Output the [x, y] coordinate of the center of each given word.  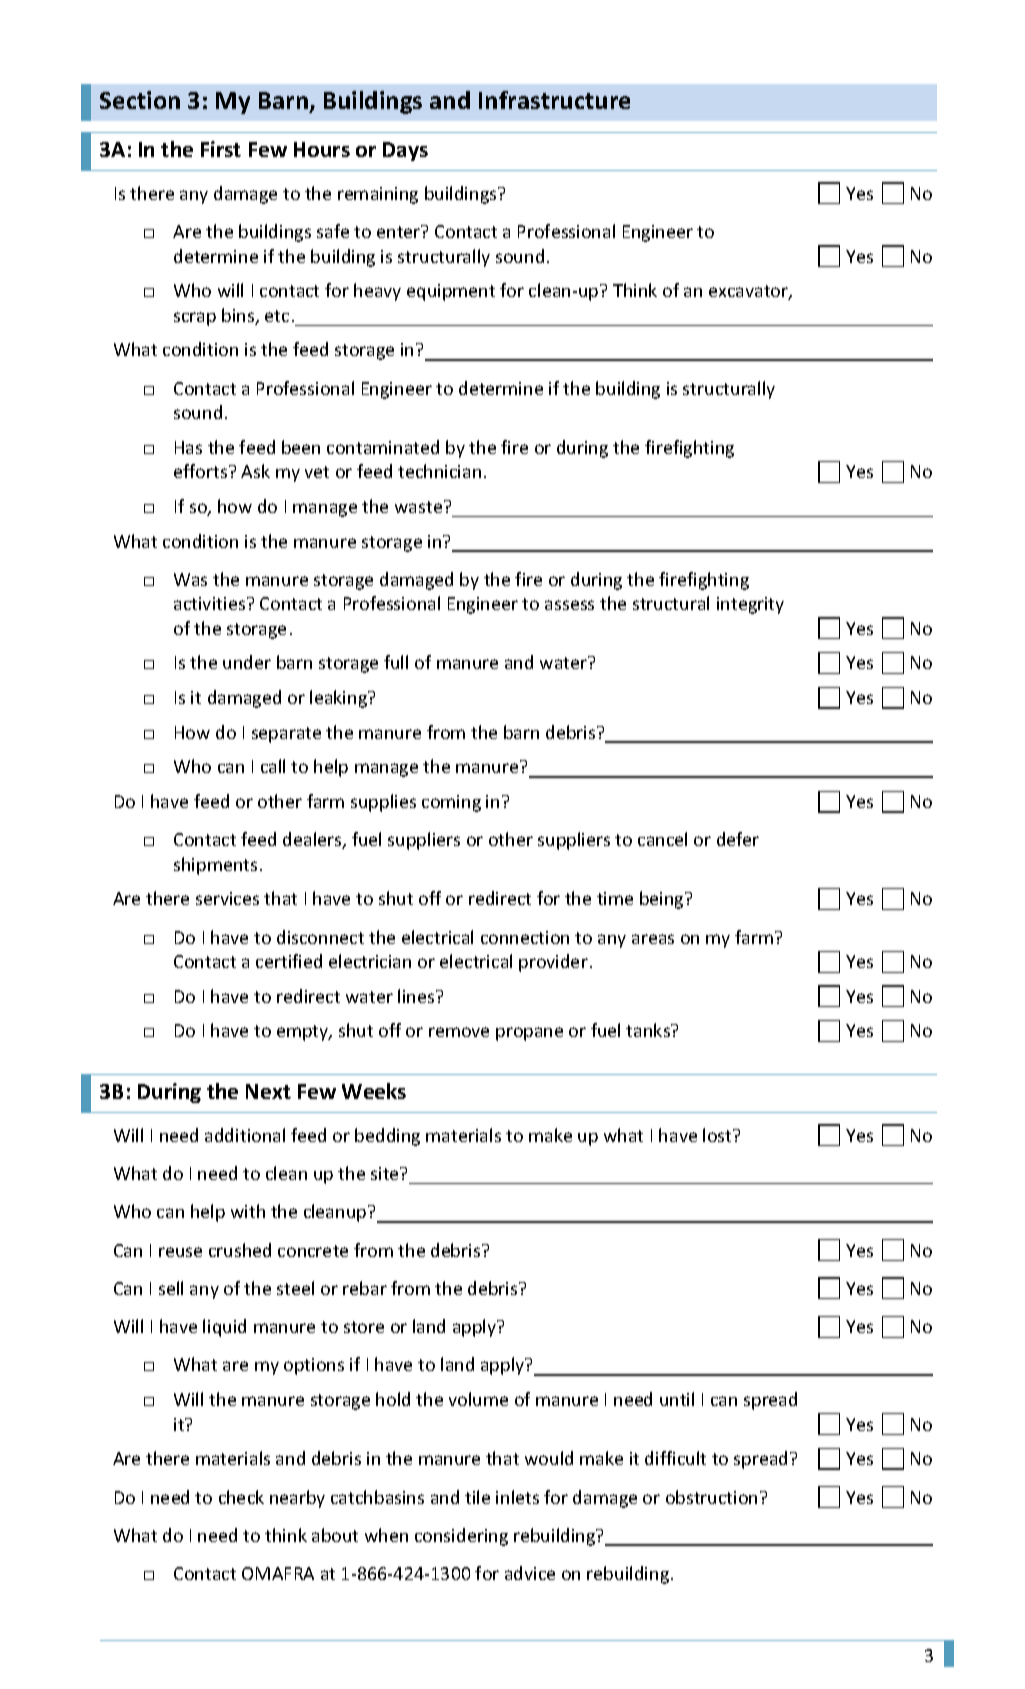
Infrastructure [554, 100]
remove [459, 1032]
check [241, 1497]
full [396, 662]
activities [211, 603]
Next [268, 1091]
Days [405, 151]
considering [461, 1537]
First [221, 149]
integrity [750, 605]
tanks [649, 1030]
